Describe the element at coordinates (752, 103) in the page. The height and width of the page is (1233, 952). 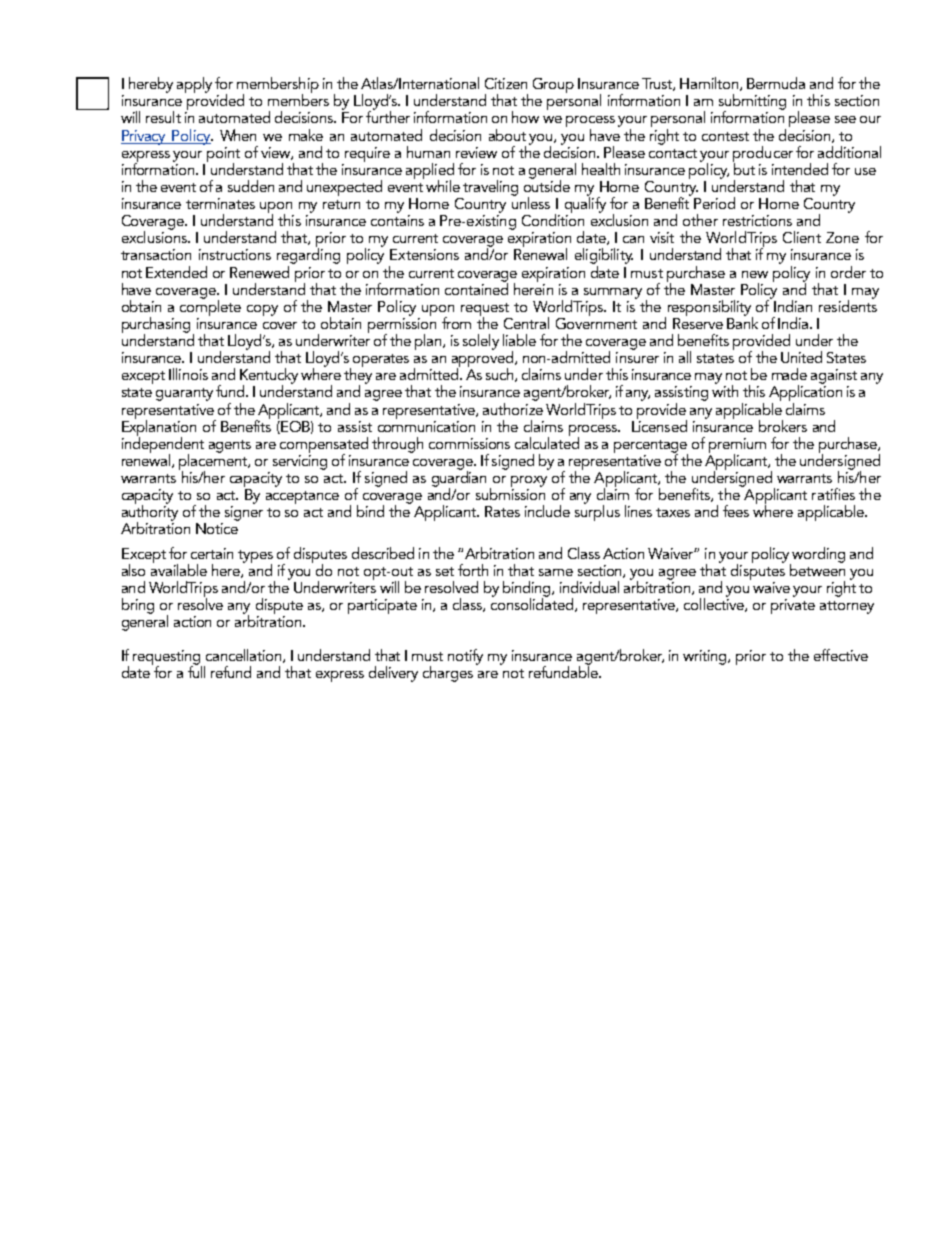
I see `submitting` at that location.
